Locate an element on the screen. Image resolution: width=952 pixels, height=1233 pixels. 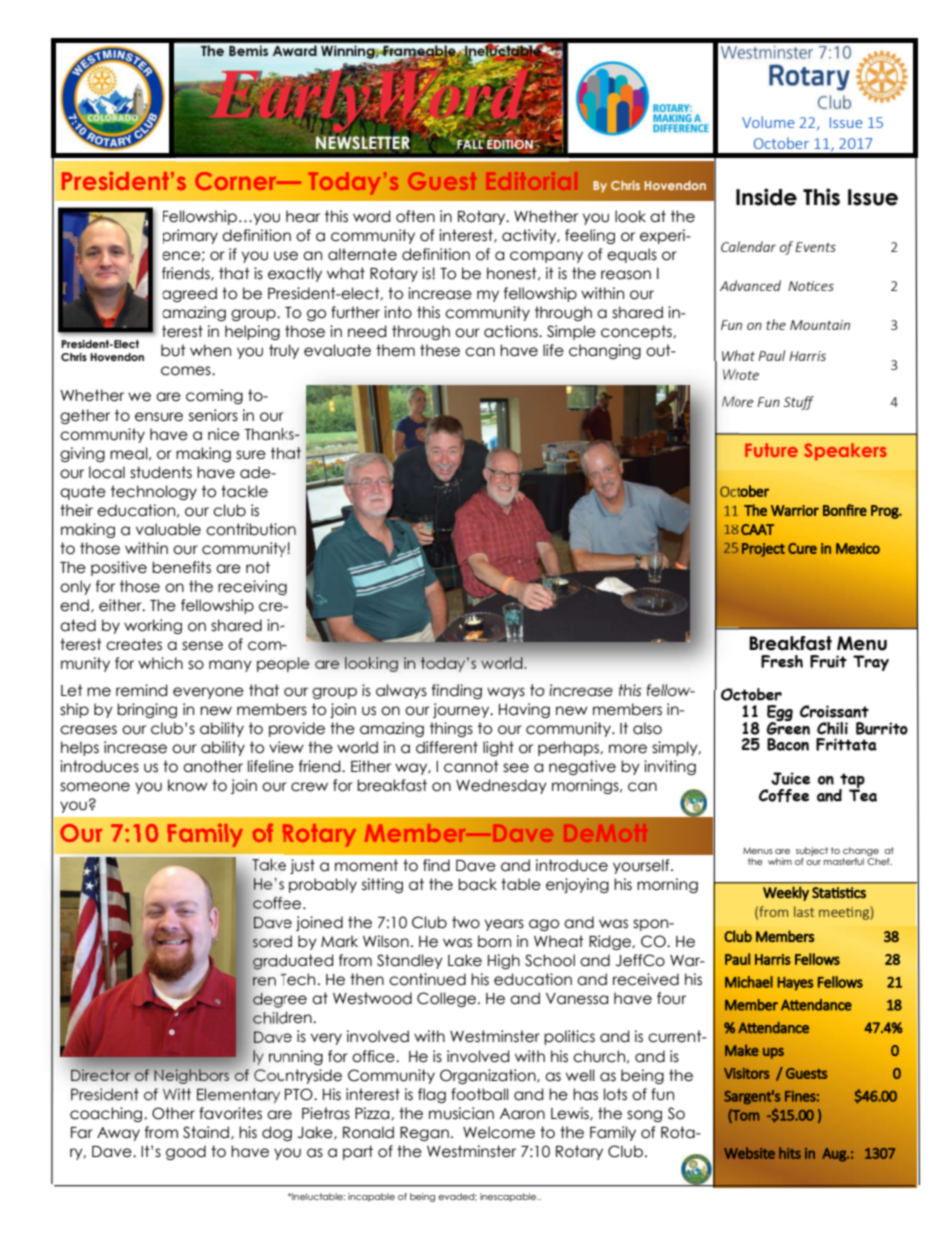
Fresh is located at coordinates (782, 661).
